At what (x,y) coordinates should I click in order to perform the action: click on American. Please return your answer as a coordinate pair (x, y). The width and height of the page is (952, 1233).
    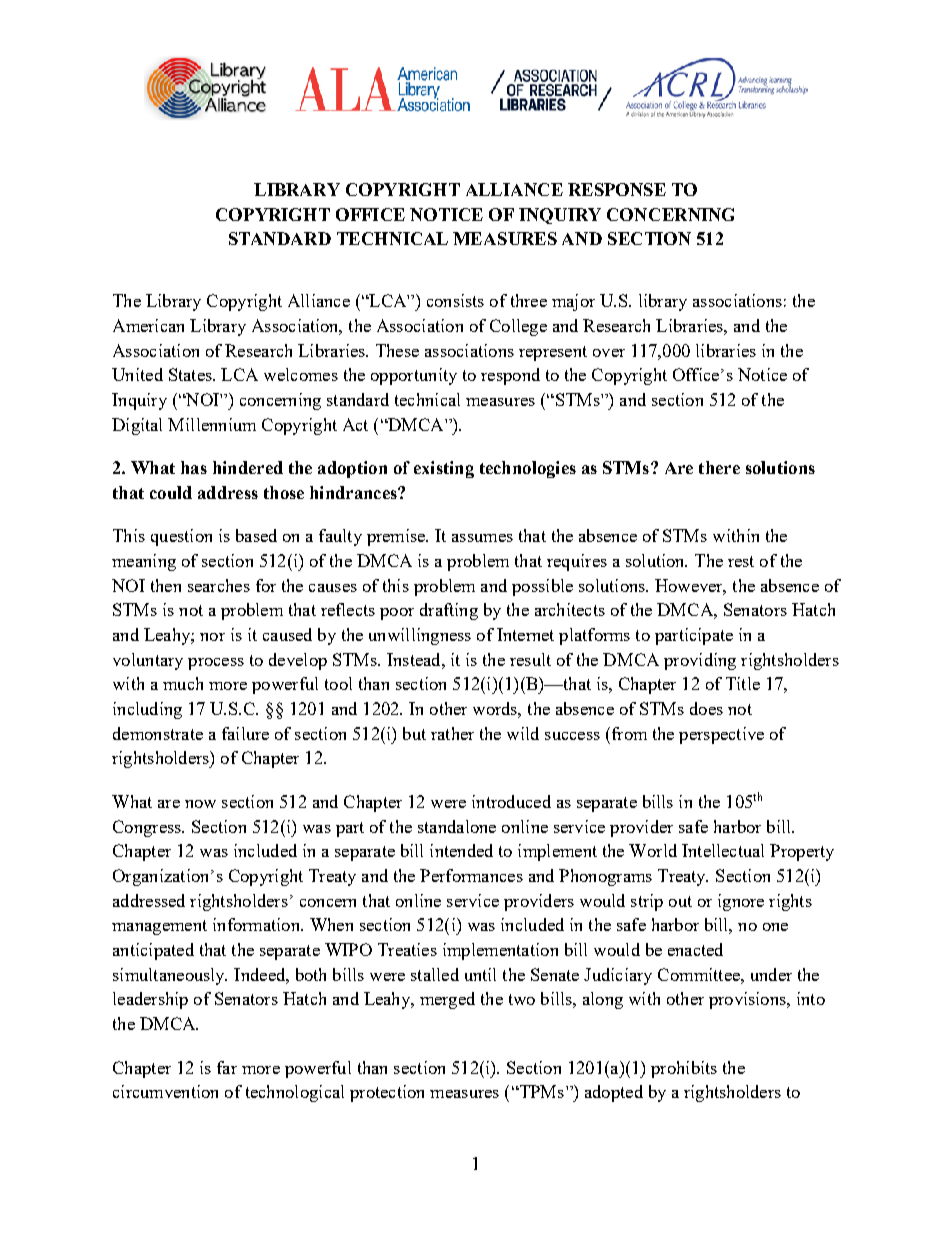
    Looking at the image, I should click on (148, 325).
